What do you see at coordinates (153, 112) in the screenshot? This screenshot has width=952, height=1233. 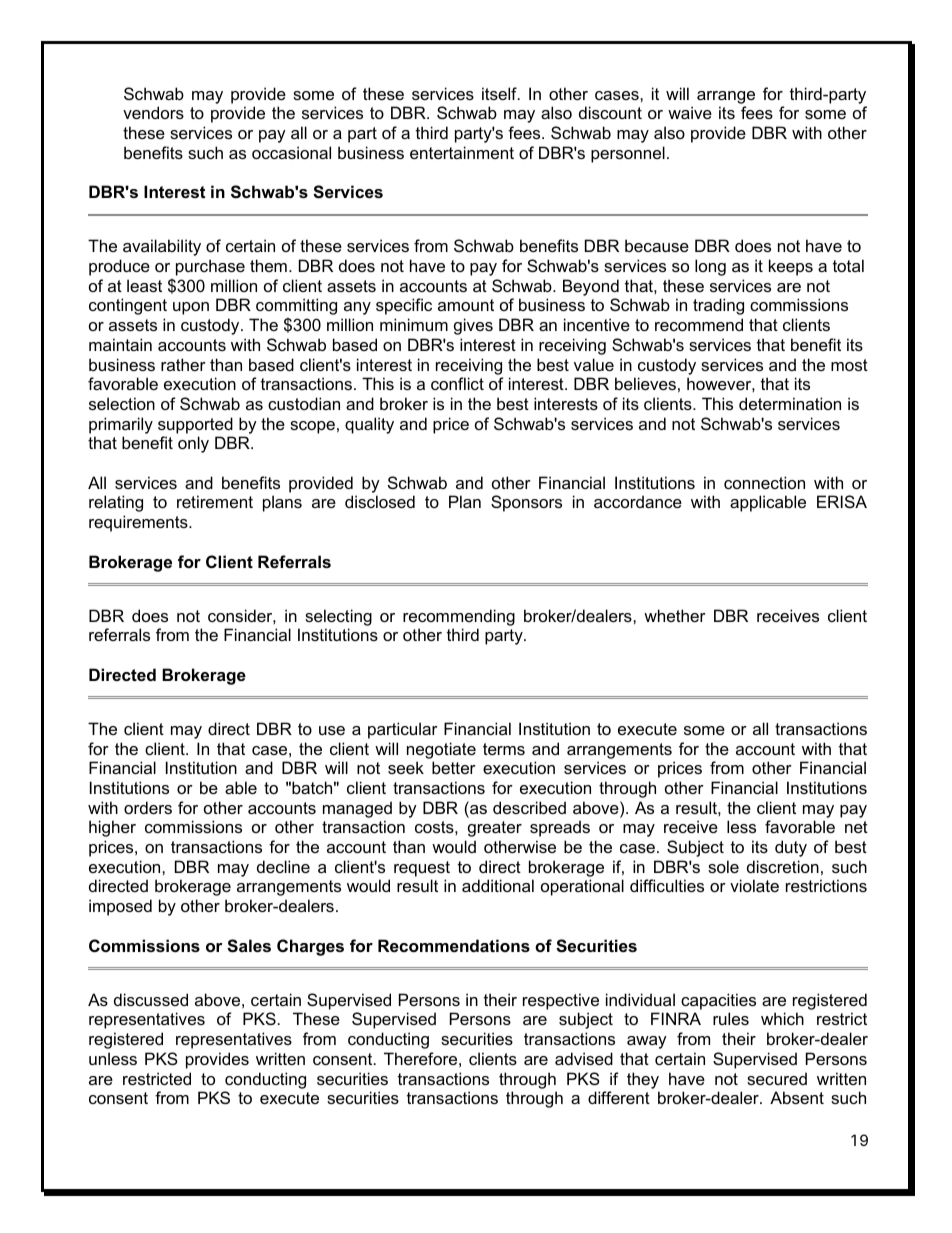 I see `vendors` at bounding box center [153, 112].
